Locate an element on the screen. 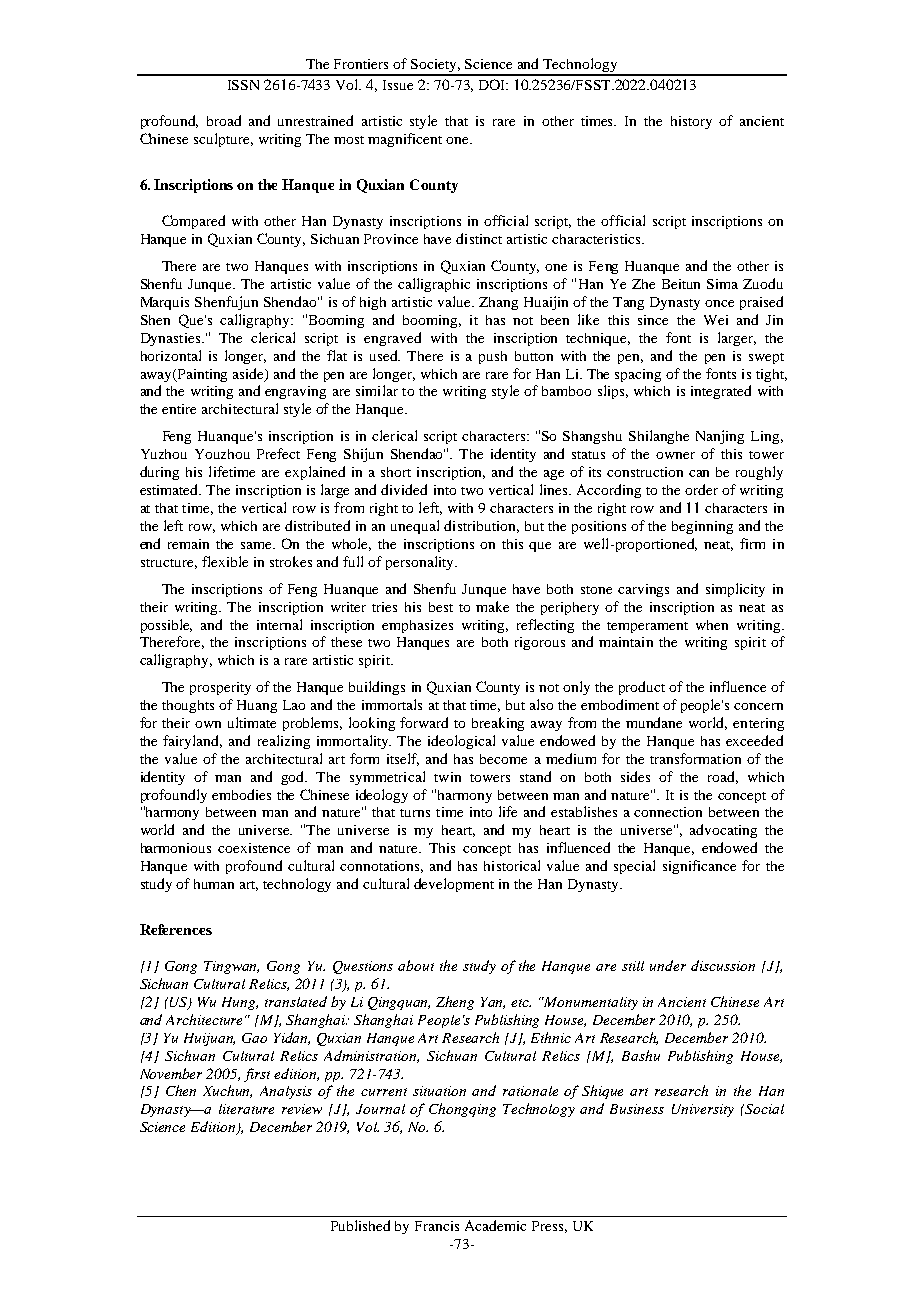  divided is located at coordinates (404, 489).
